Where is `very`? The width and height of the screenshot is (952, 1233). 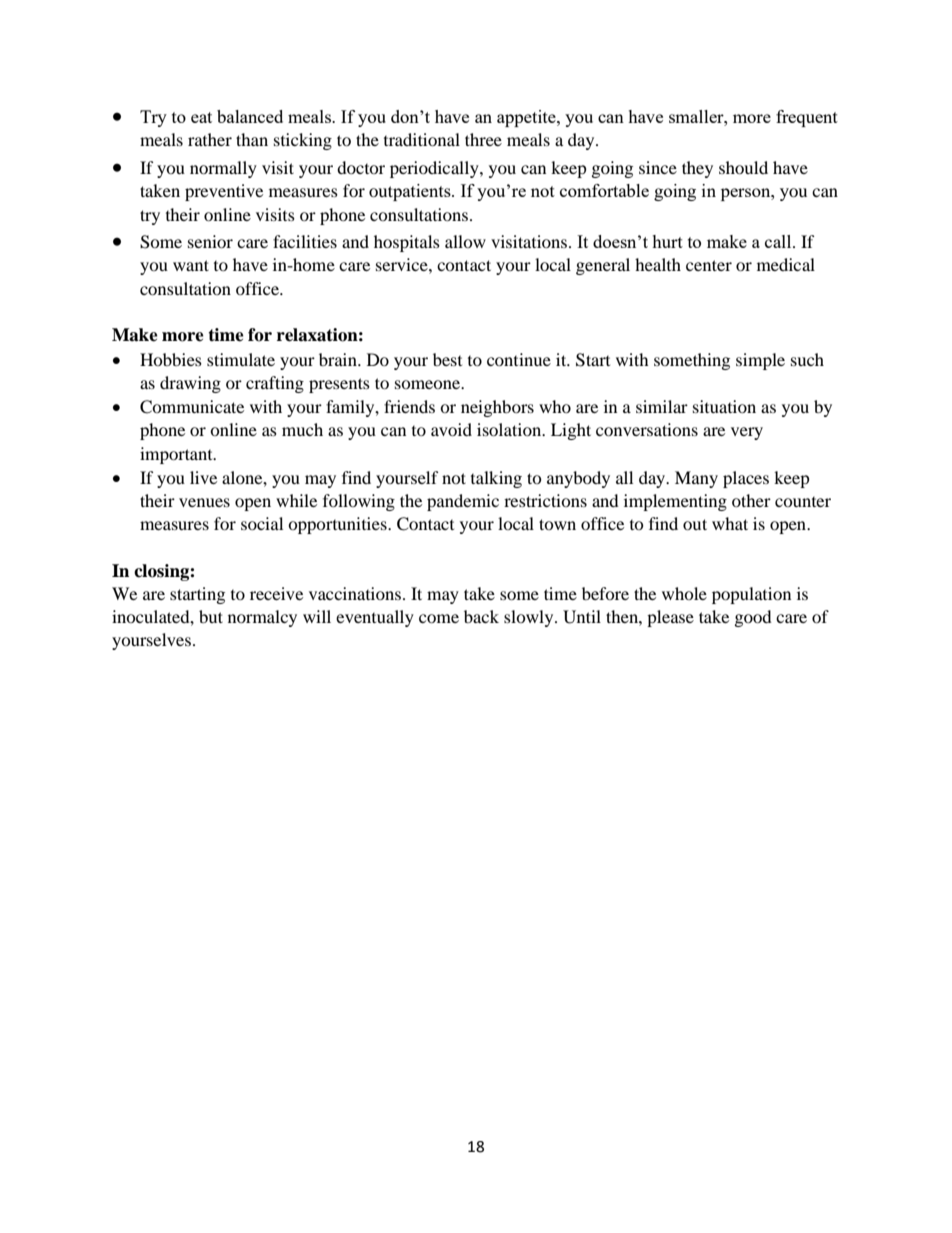 very is located at coordinates (747, 433).
